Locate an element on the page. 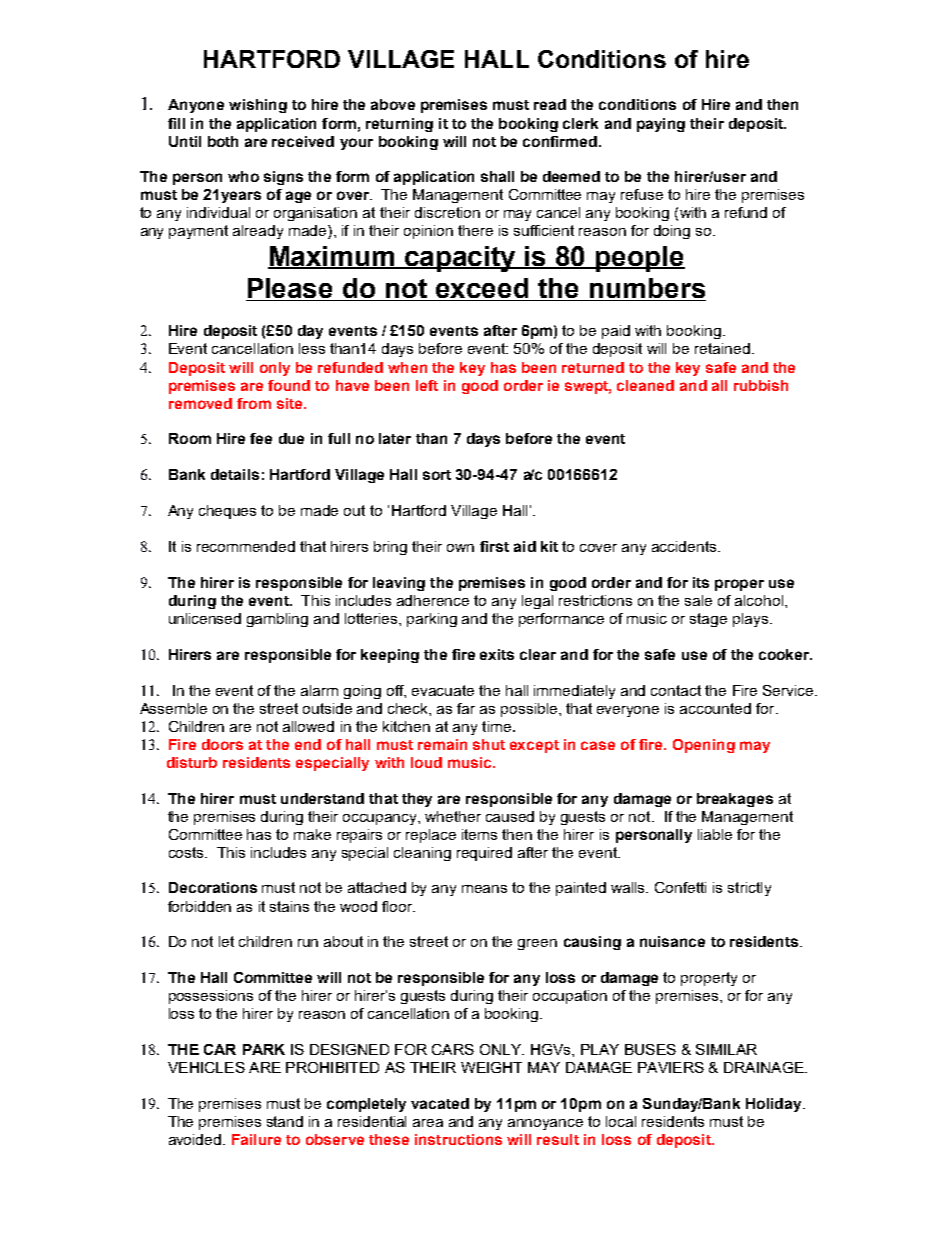 This document has width=952, height=1233. vacated is located at coordinates (440, 1103).
